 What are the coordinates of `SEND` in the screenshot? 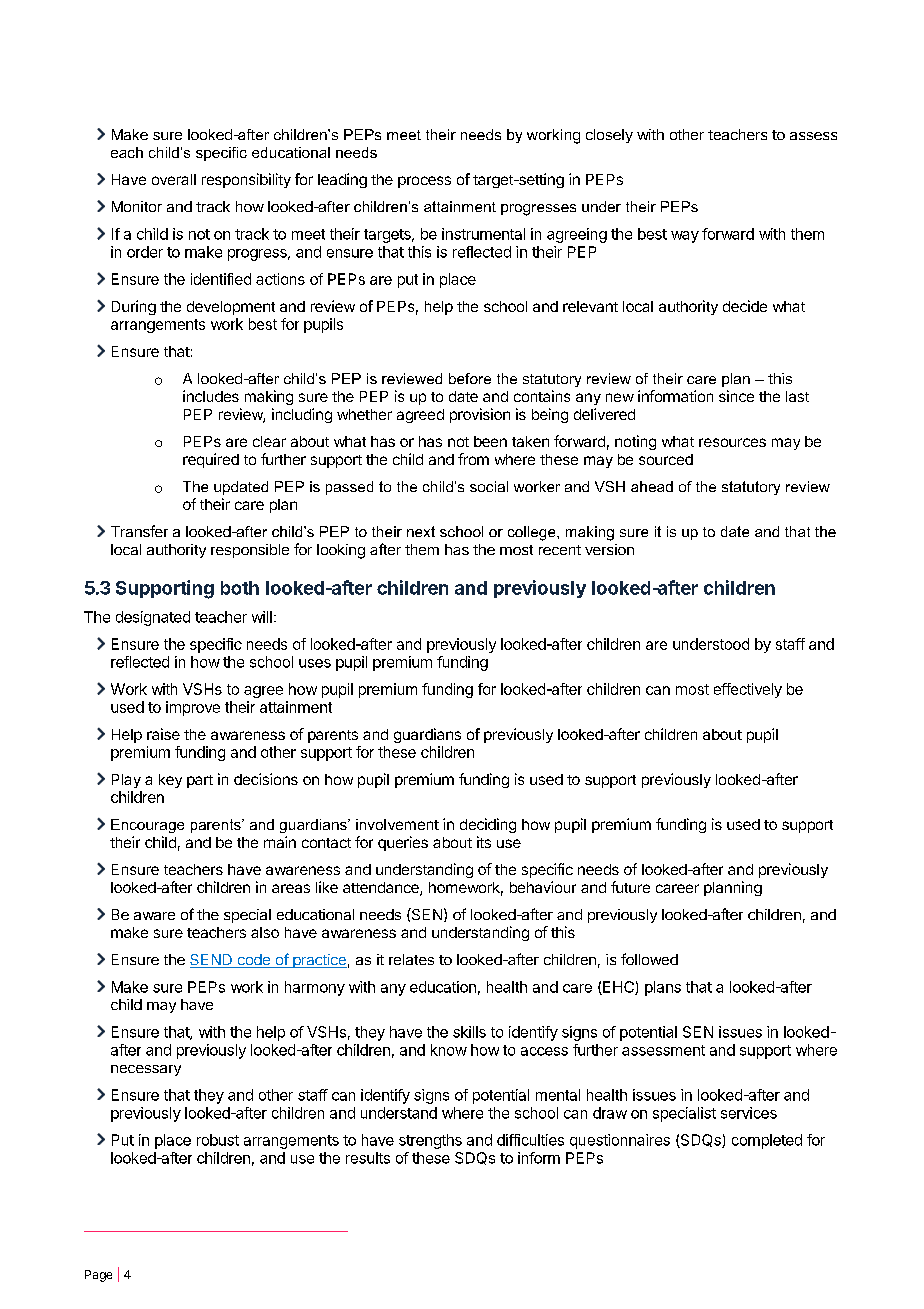 It's located at (212, 961).
